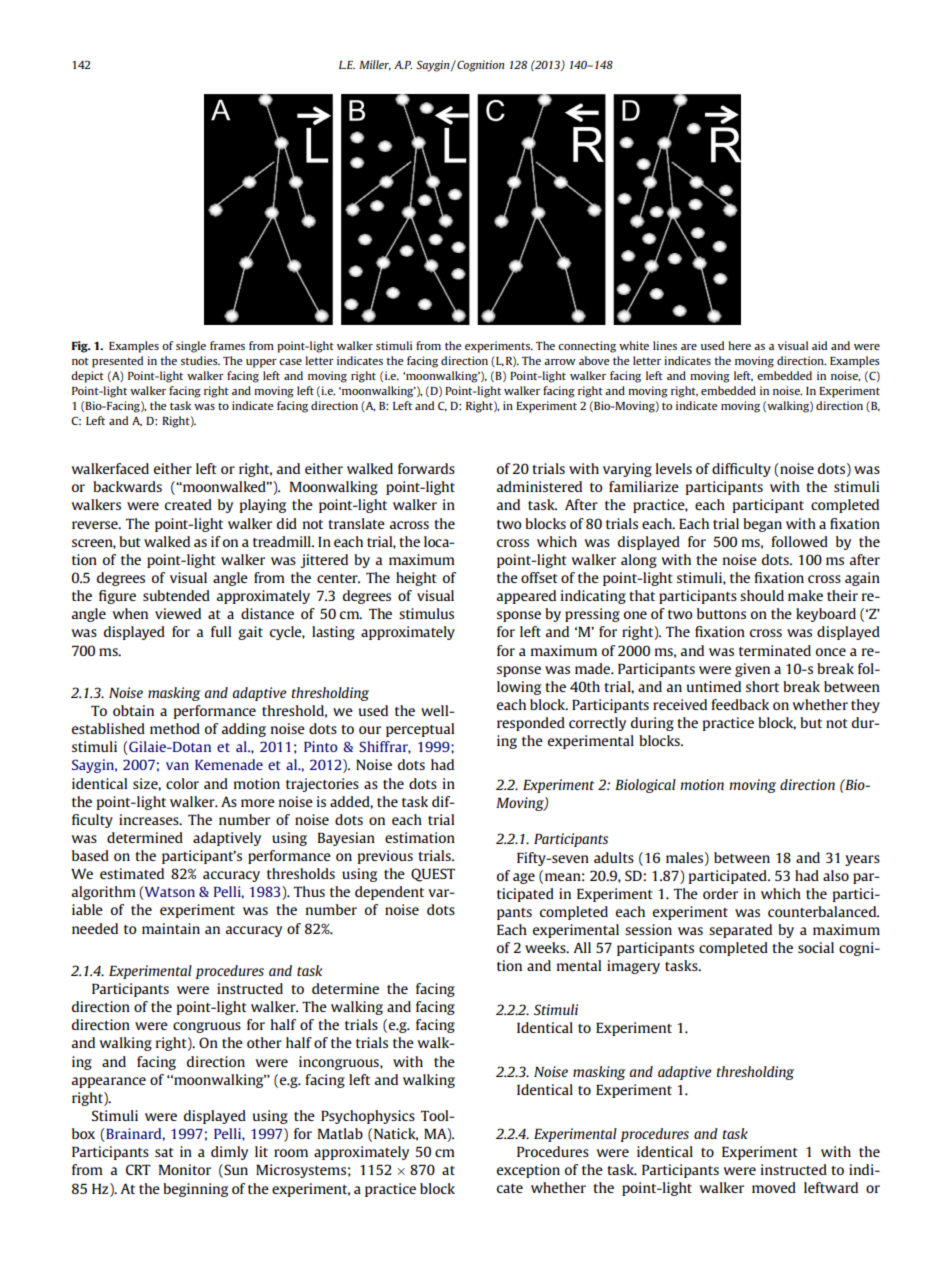  I want to click on sat, so click(164, 1152).
